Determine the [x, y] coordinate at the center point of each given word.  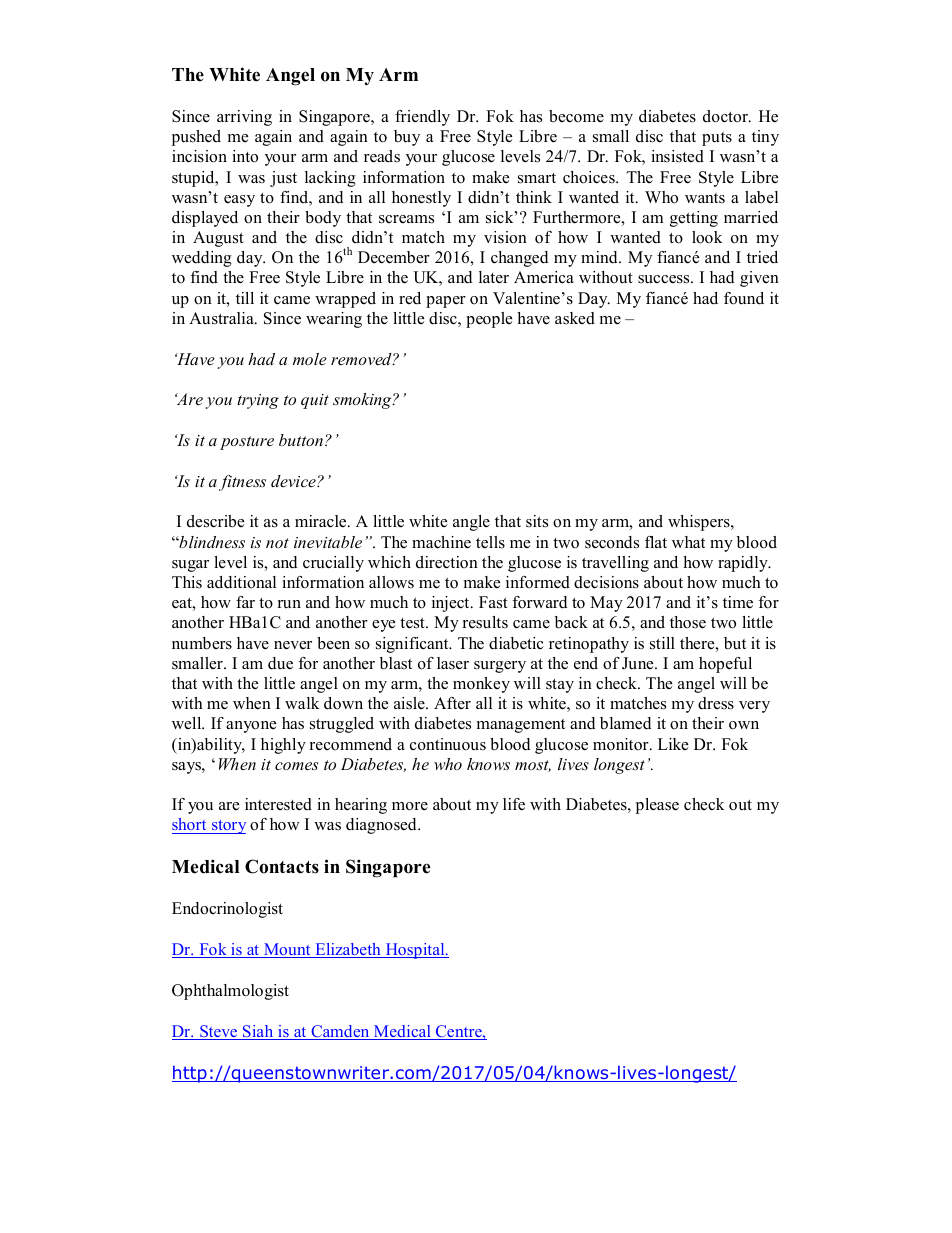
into [245, 156]
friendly [422, 118]
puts [717, 139]
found [744, 298]
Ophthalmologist [230, 992]
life [514, 804]
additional [241, 582]
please [657, 806]
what [688, 542]
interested [278, 804]
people [489, 320]
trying [258, 401]
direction [447, 562]
